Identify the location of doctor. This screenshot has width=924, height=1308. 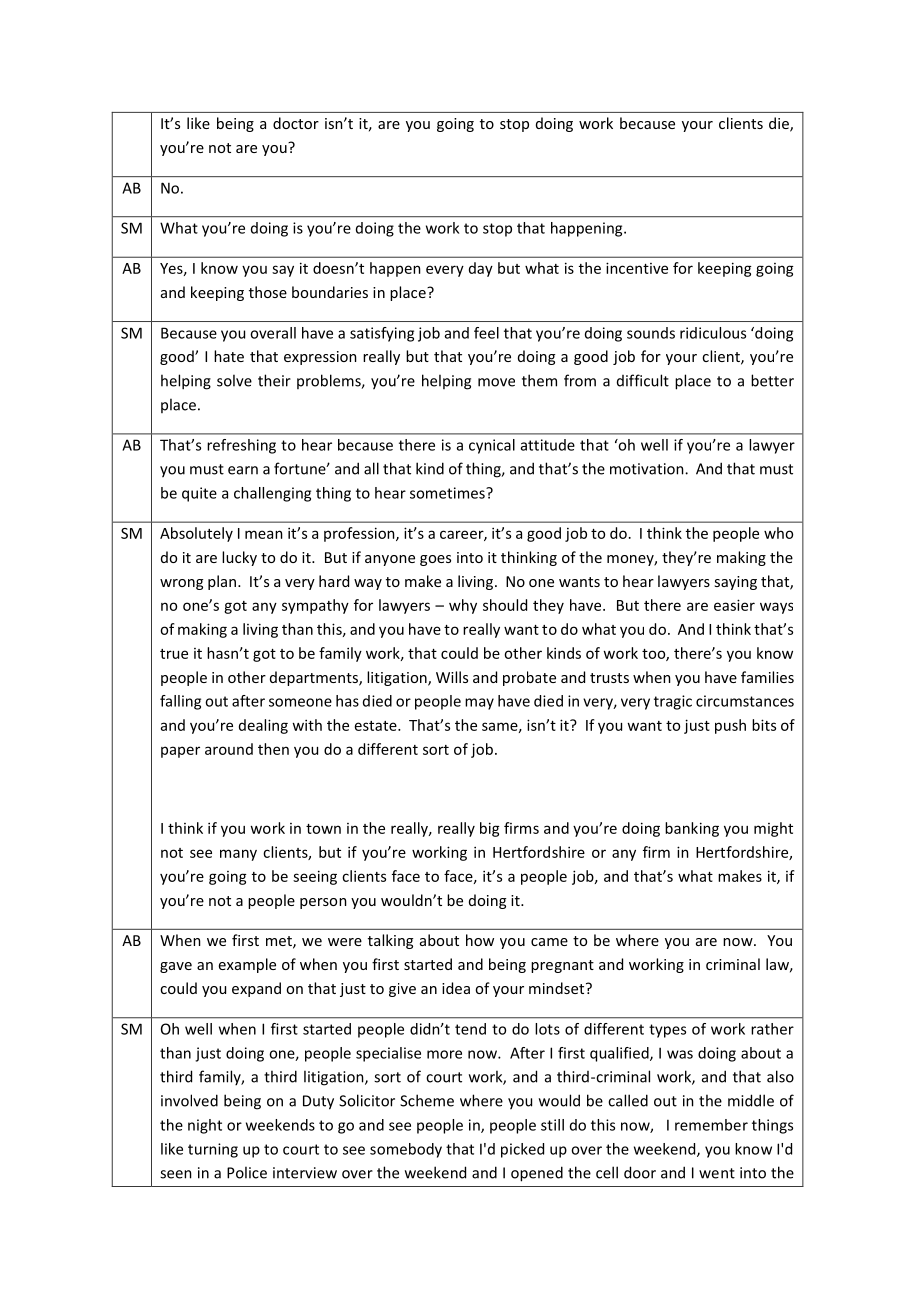
(296, 123).
